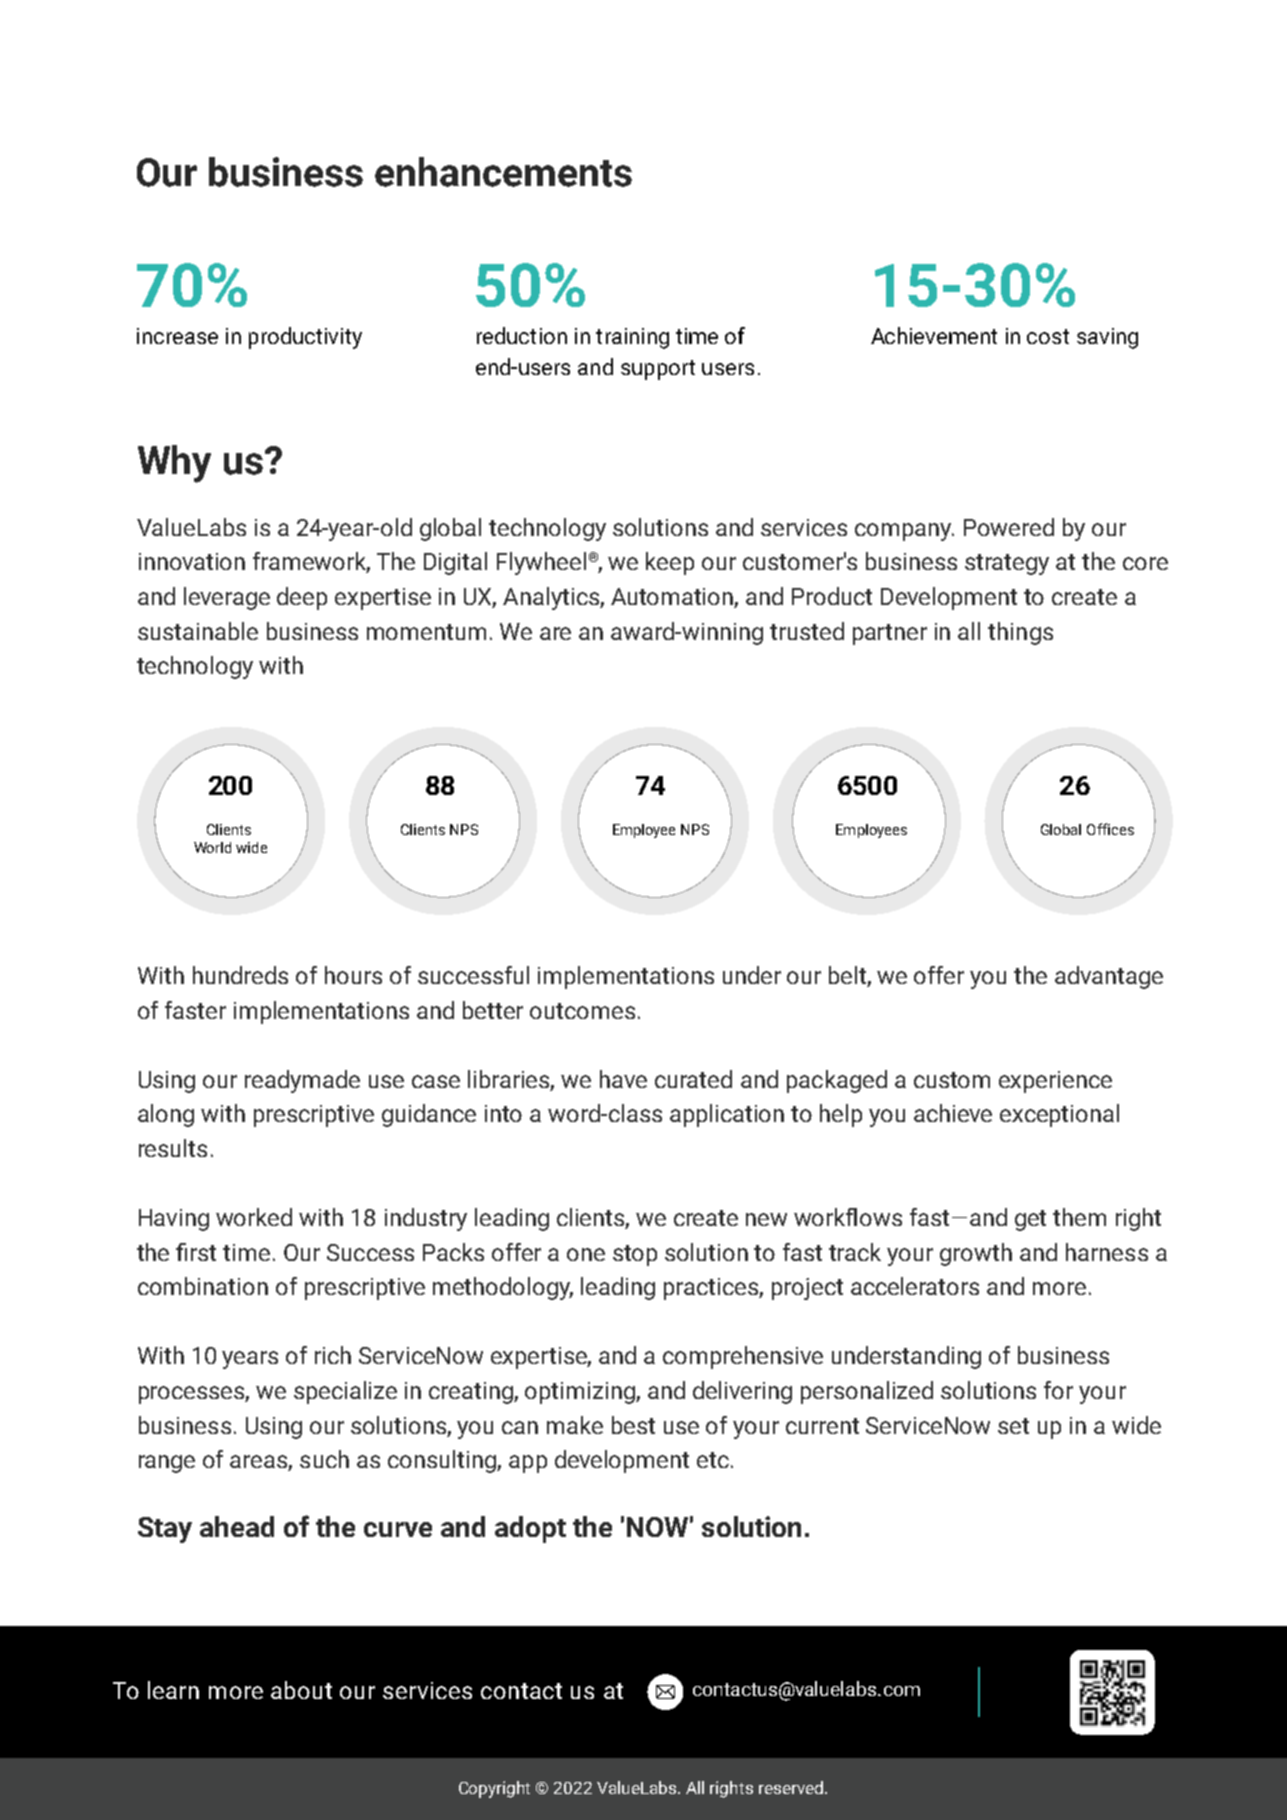 The height and width of the document is (1820, 1287). Describe the element at coordinates (1020, 633) in the document. I see `things` at that location.
